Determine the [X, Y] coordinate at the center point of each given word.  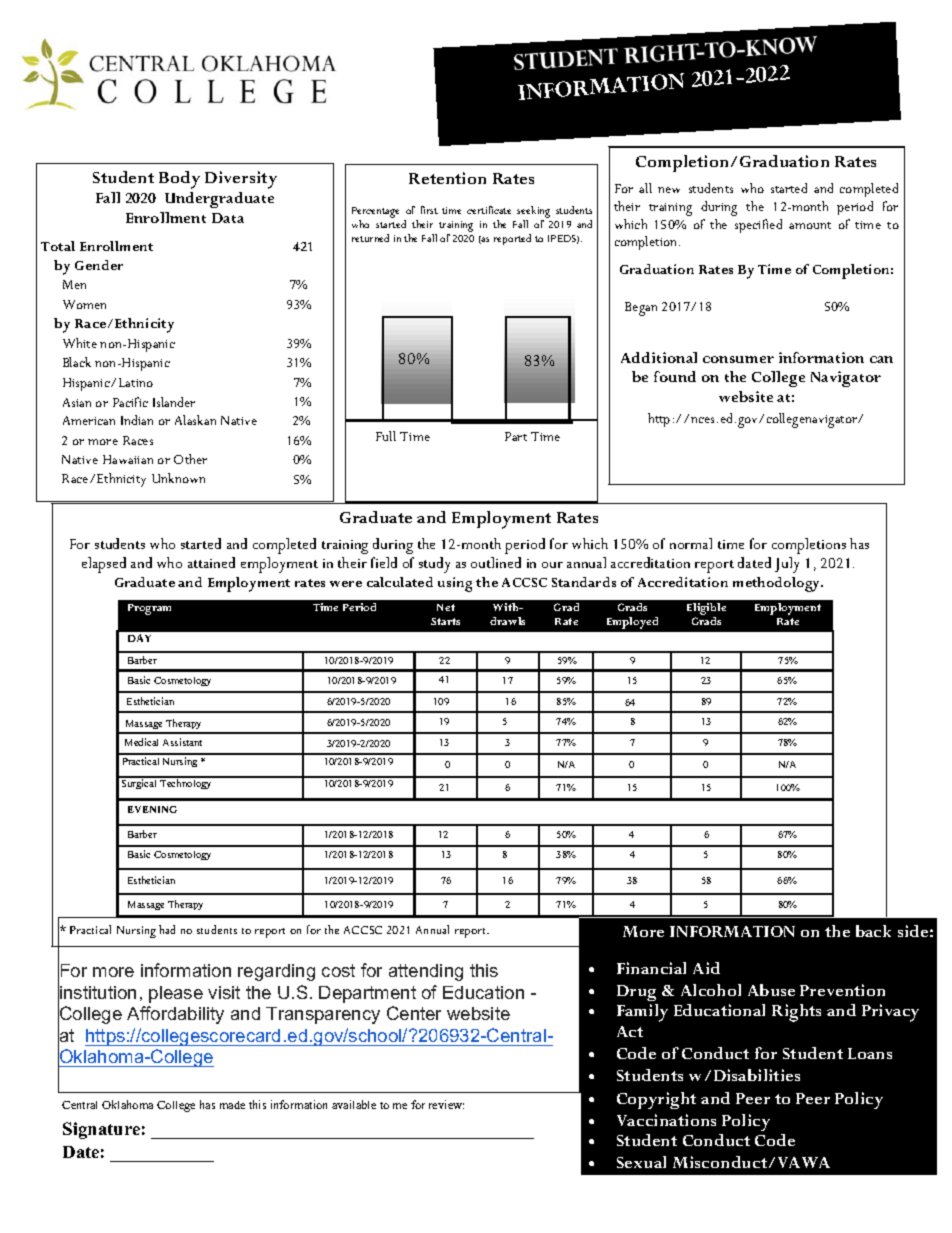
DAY [139, 638]
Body [179, 180]
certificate [489, 210]
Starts [445, 621]
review [446, 1104]
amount [810, 225]
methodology [778, 584]
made [232, 1105]
